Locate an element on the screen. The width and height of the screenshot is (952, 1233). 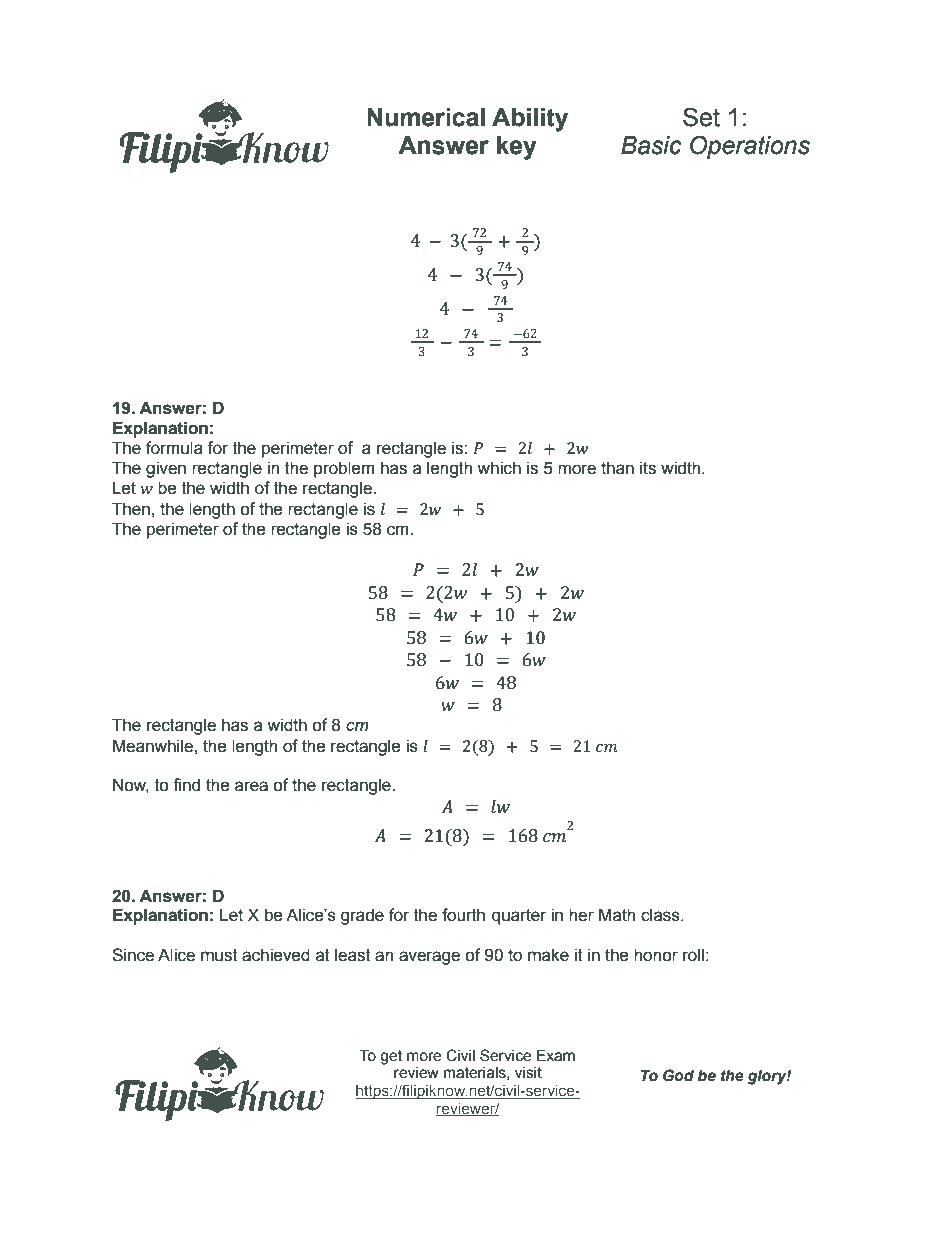
key is located at coordinates (517, 148).
